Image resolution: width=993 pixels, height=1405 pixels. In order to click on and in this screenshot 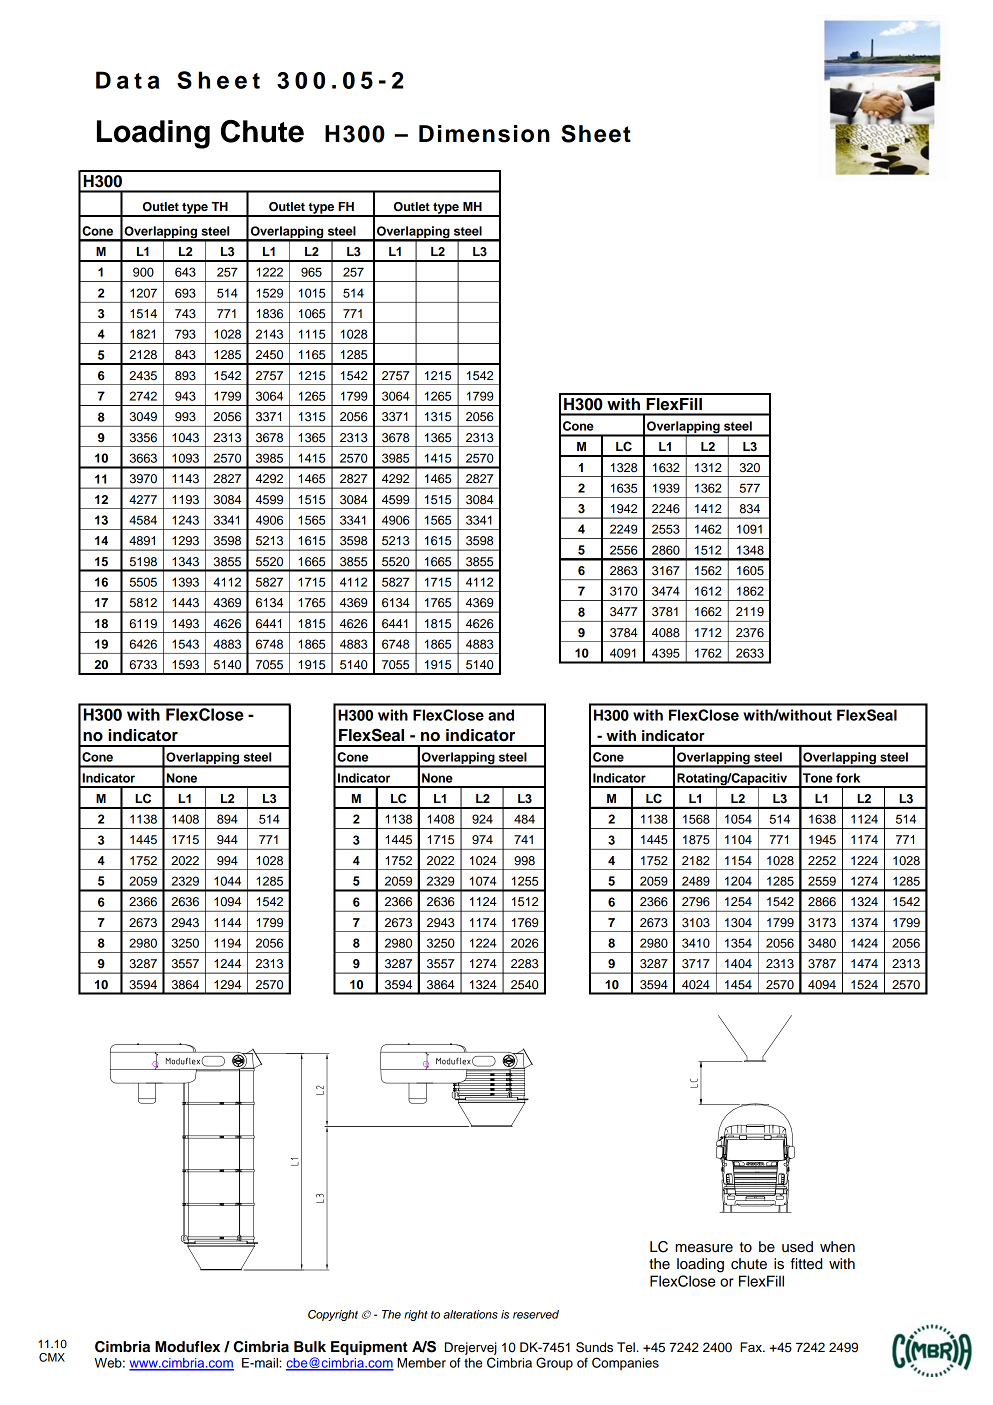, I will do `click(501, 715)`.
